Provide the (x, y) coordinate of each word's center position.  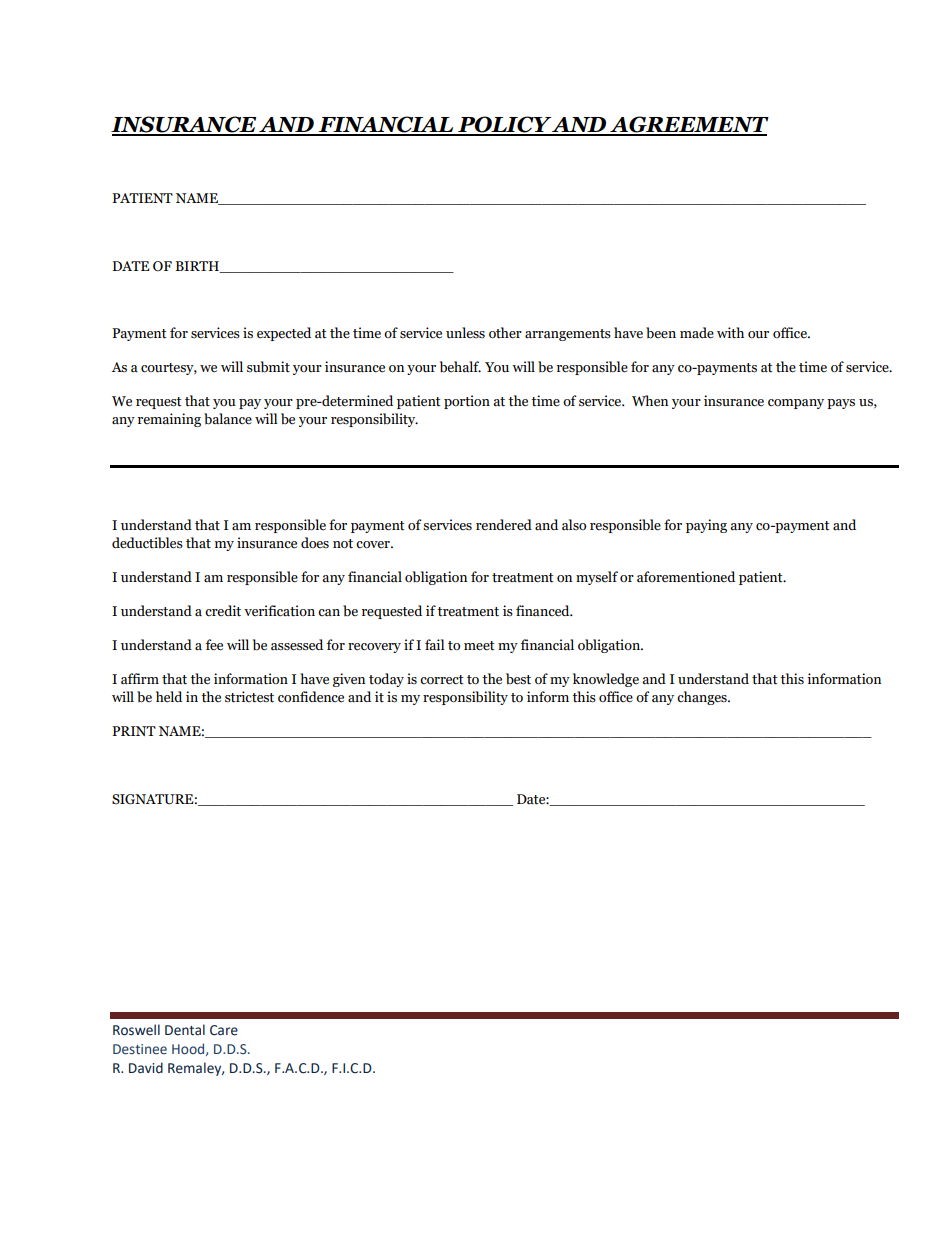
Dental (185, 1030)
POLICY (504, 125)
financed (544, 611)
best (518, 679)
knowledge (606, 680)
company (796, 404)
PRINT (134, 731)
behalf (460, 367)
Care (224, 1030)
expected (284, 334)
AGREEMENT (688, 125)
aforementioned (686, 577)
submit (268, 367)
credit (223, 611)
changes (703, 698)
